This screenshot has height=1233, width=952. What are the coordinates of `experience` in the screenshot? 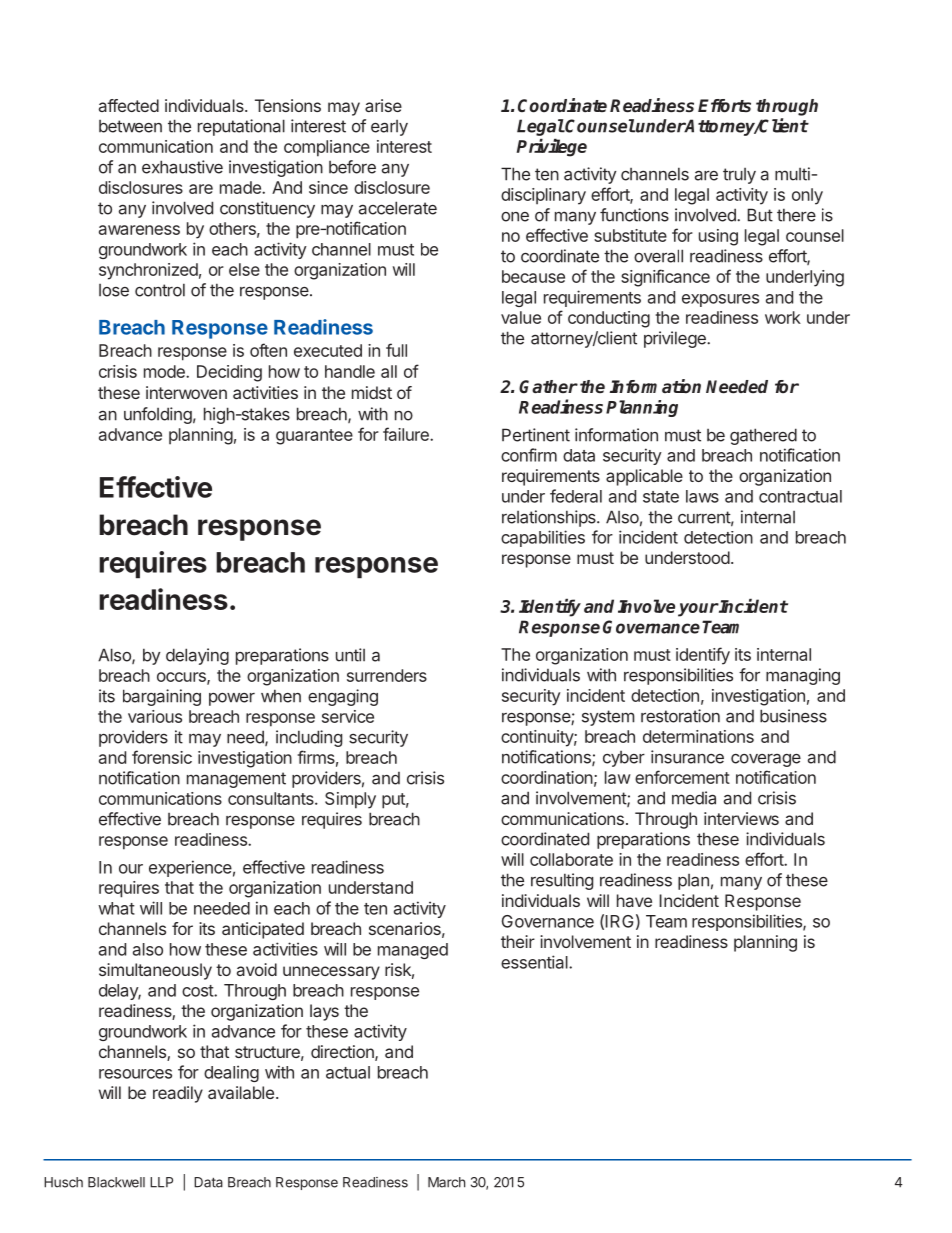 It's located at (190, 868).
